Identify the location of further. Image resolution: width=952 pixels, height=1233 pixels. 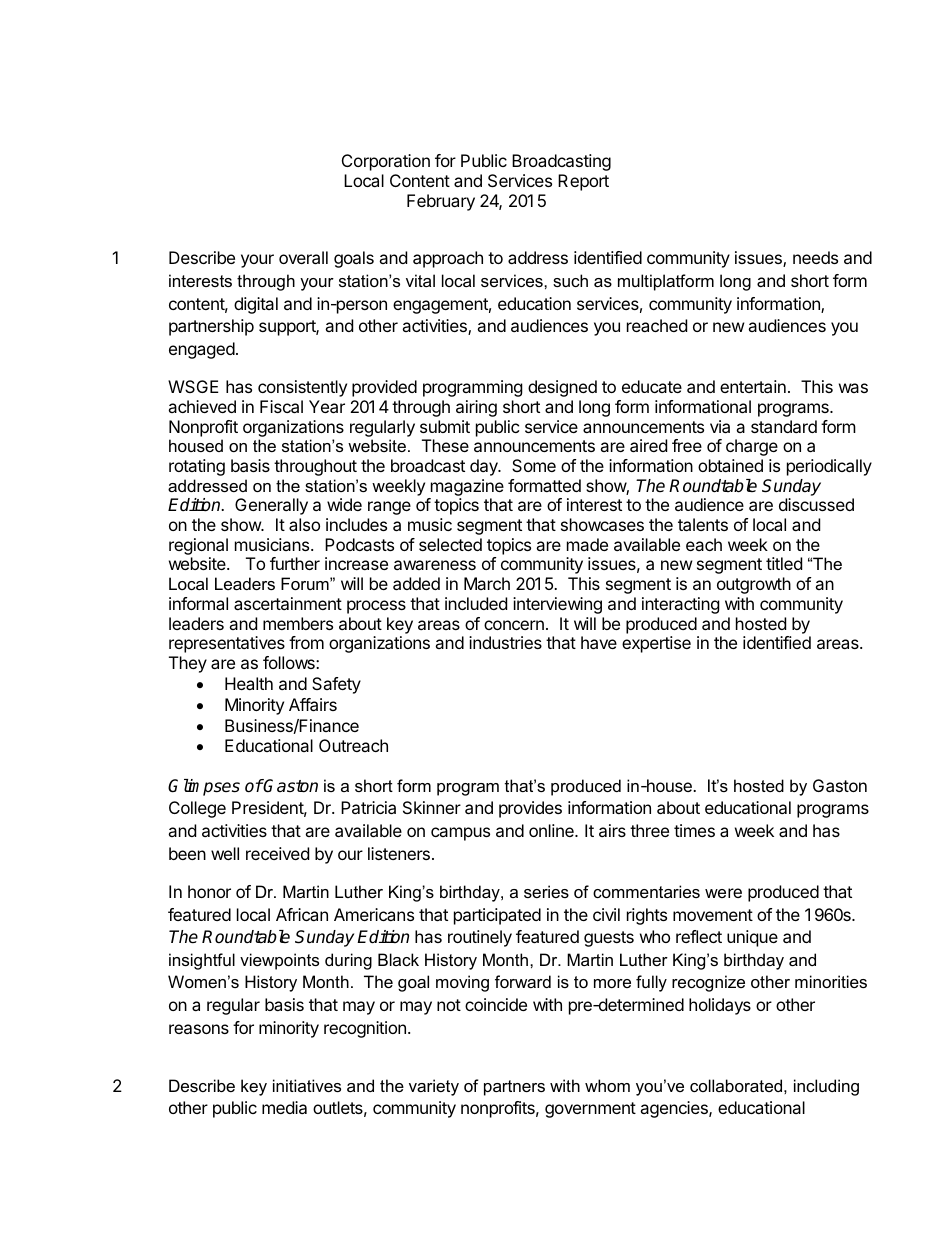
(295, 563).
